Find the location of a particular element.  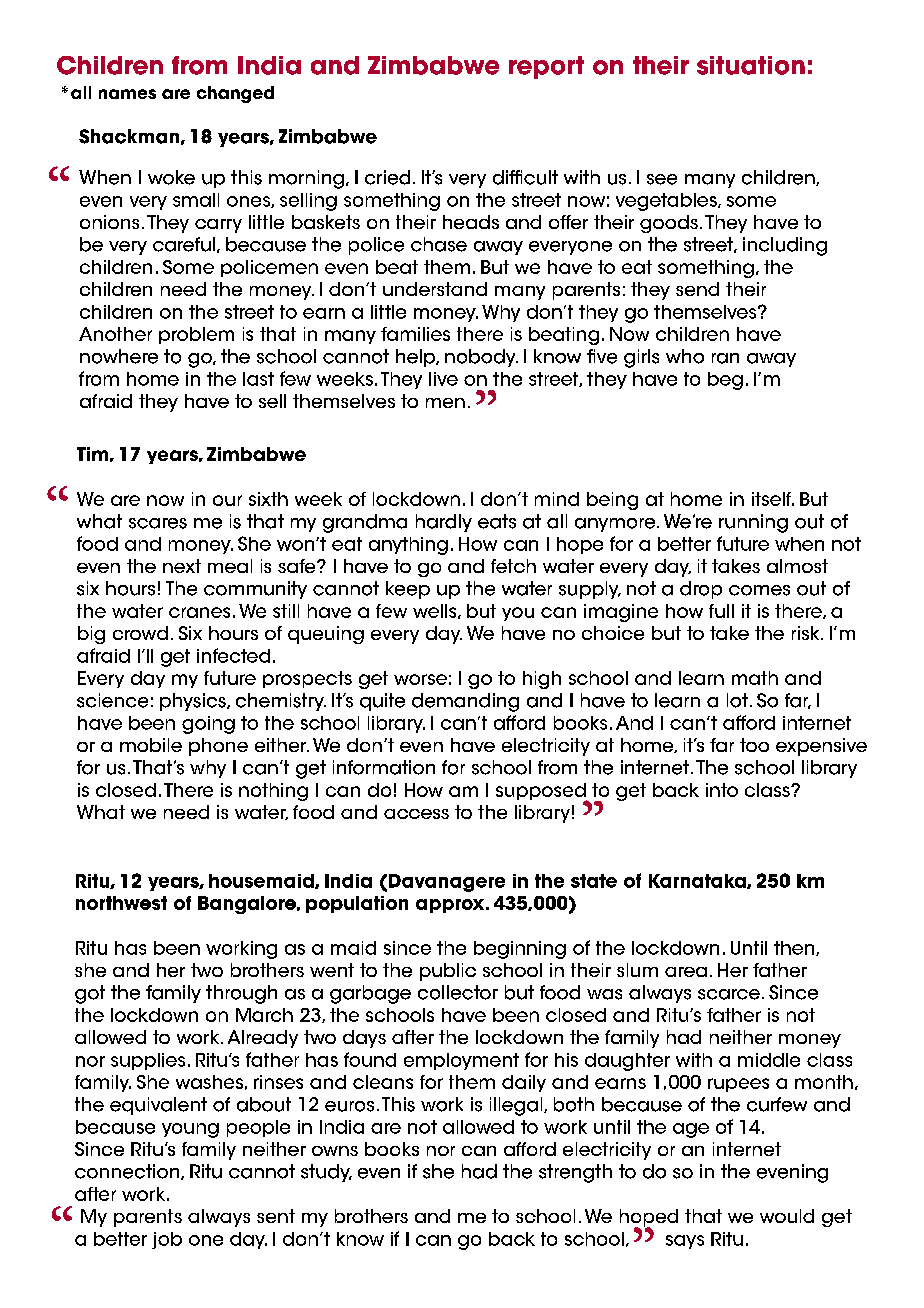

names is located at coordinates (127, 94).
